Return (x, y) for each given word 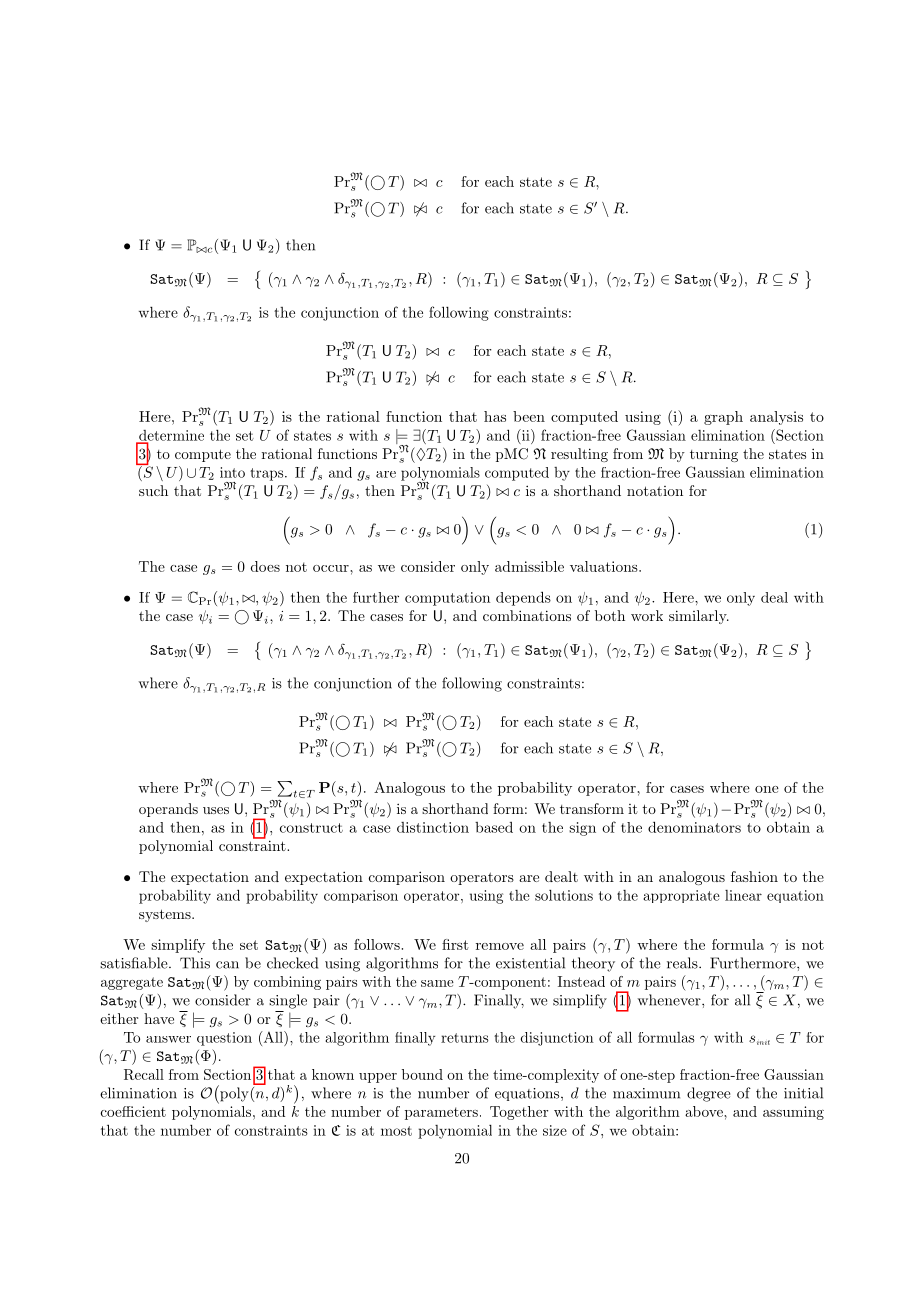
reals (682, 963)
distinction (433, 827)
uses (216, 810)
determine (170, 436)
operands (168, 810)
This (195, 963)
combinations (527, 615)
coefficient (133, 1111)
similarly (699, 617)
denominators (694, 827)
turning (714, 455)
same (437, 983)
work (647, 615)
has (495, 416)
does (265, 566)
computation (447, 599)
